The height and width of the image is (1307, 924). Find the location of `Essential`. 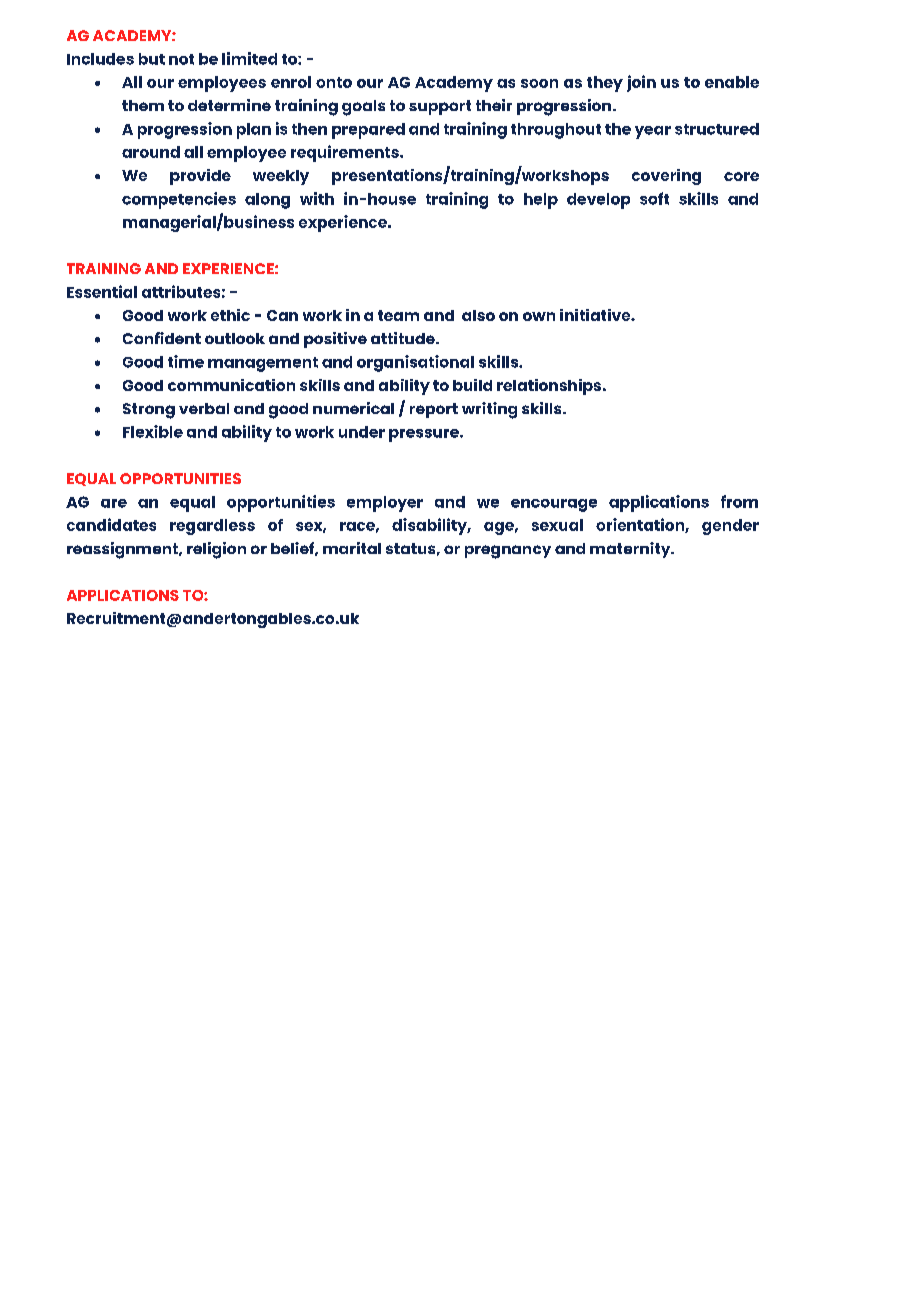

Essential is located at coordinates (102, 291).
